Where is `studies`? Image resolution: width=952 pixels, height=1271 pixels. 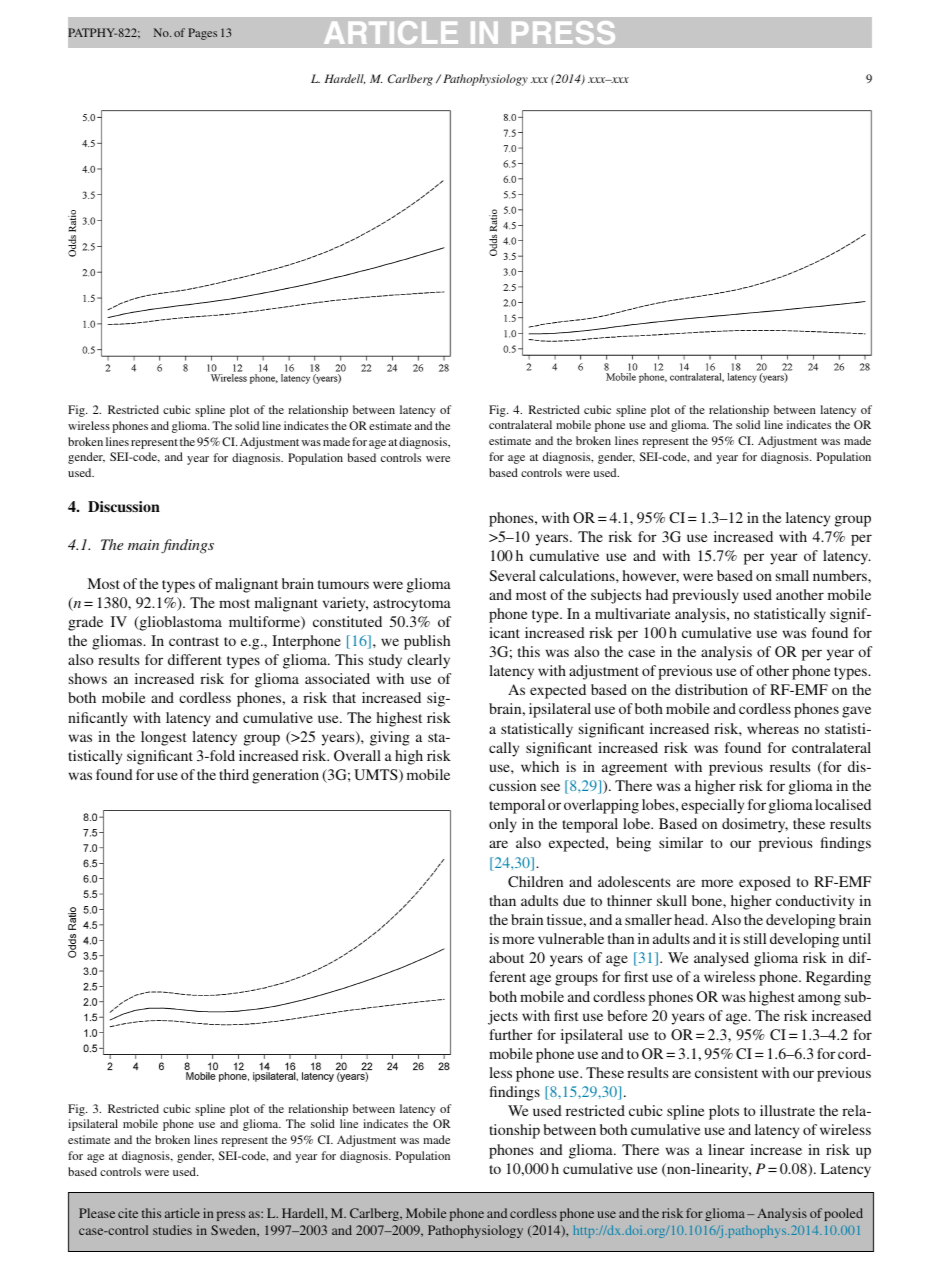 studies is located at coordinates (172, 1230).
